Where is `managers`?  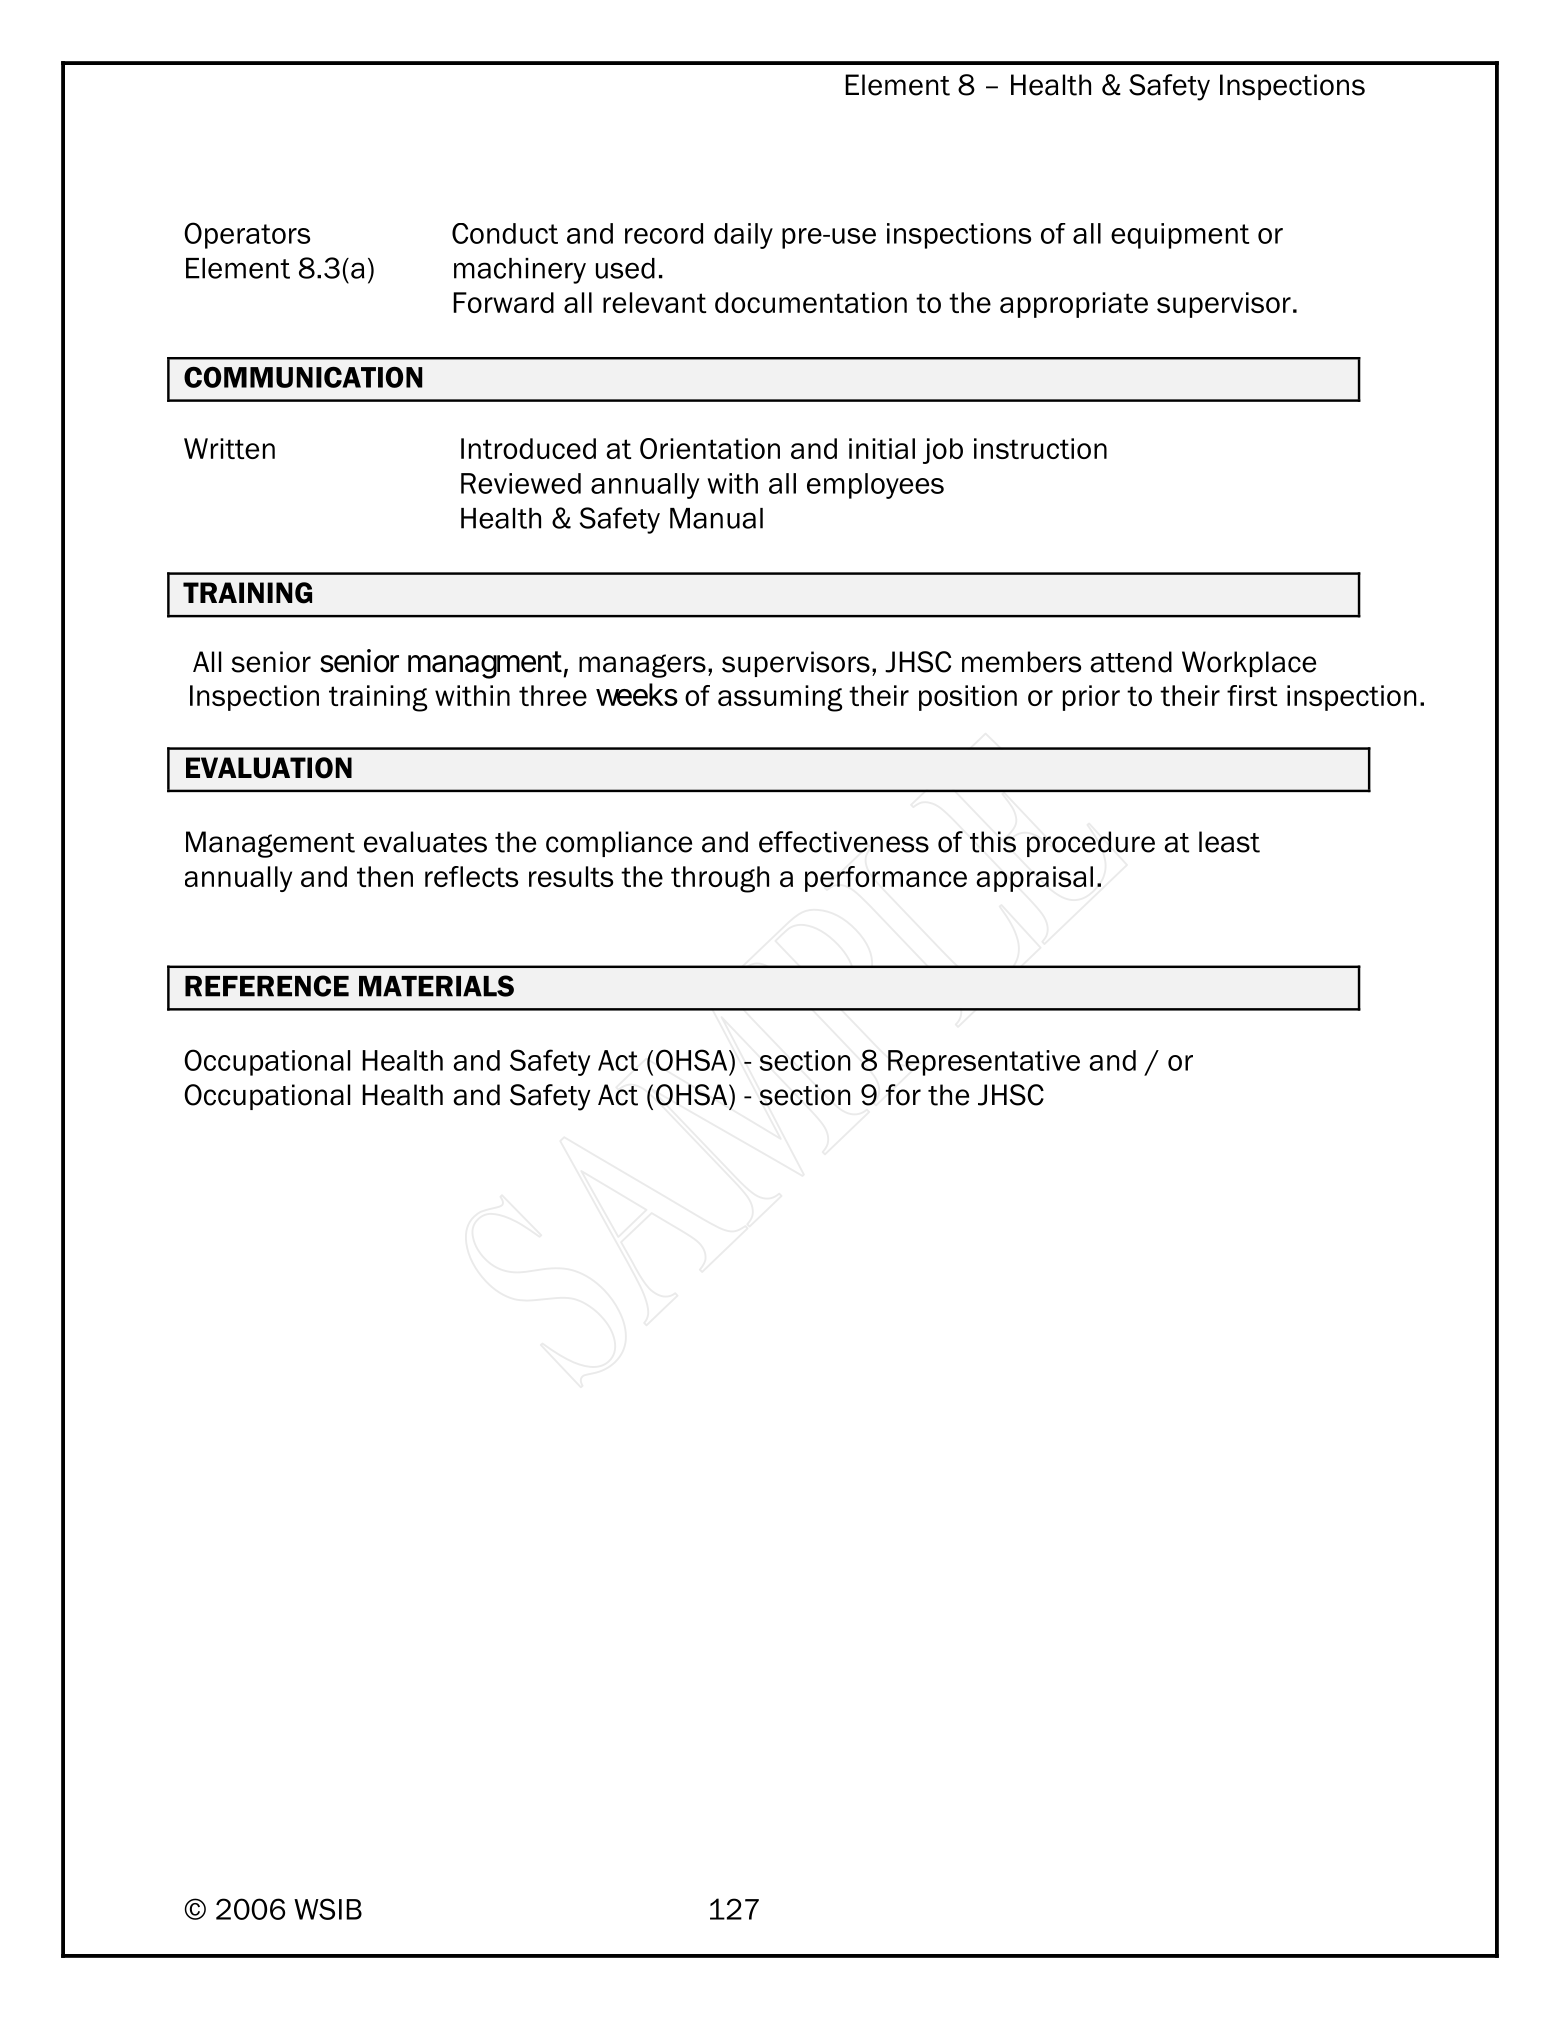
managers is located at coordinates (642, 666).
